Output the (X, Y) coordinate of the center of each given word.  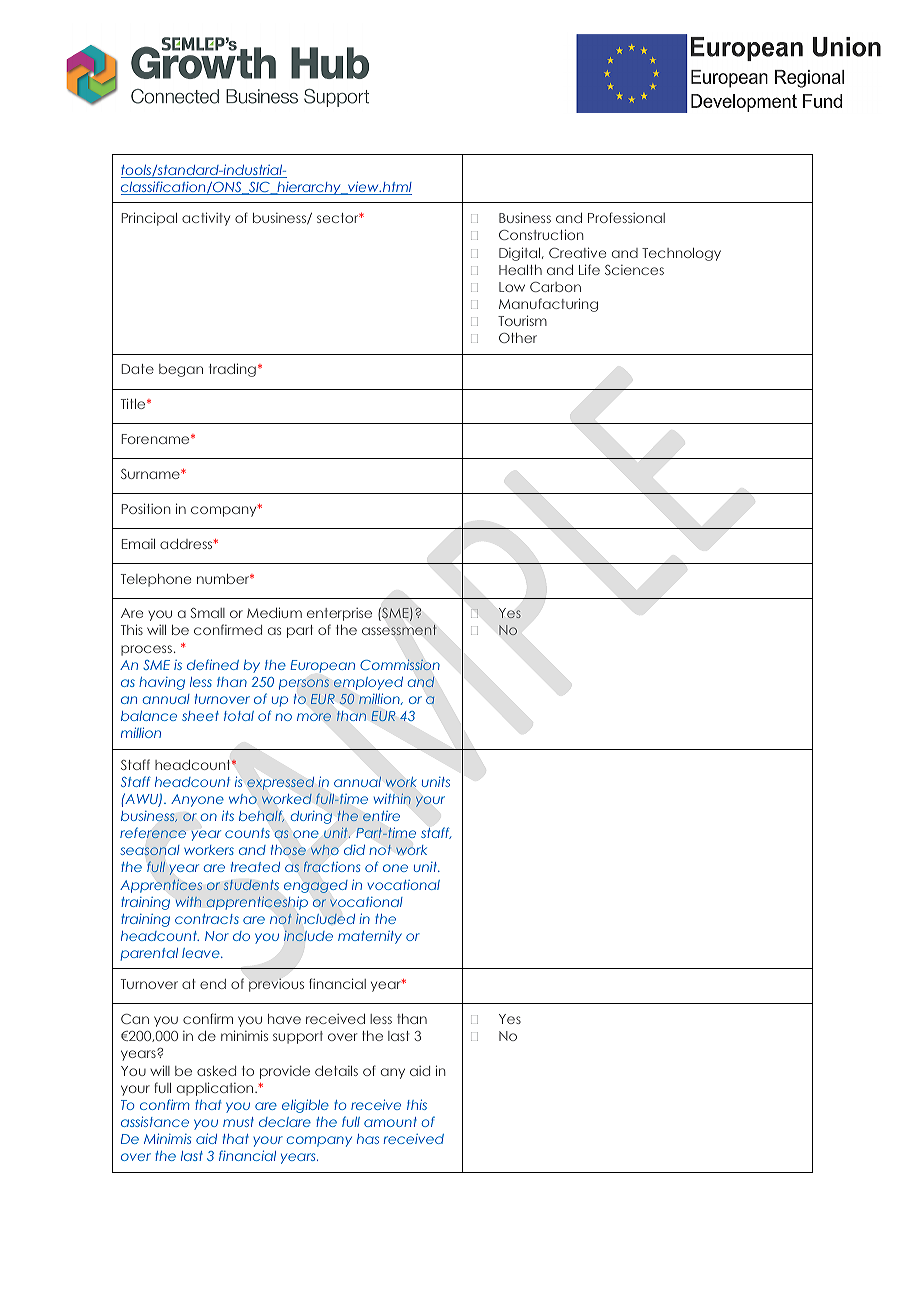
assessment (399, 630)
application (216, 1089)
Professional (626, 217)
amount (390, 1122)
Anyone (197, 800)
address (187, 544)
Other (518, 338)
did (354, 850)
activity (206, 219)
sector (339, 218)
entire (381, 816)
